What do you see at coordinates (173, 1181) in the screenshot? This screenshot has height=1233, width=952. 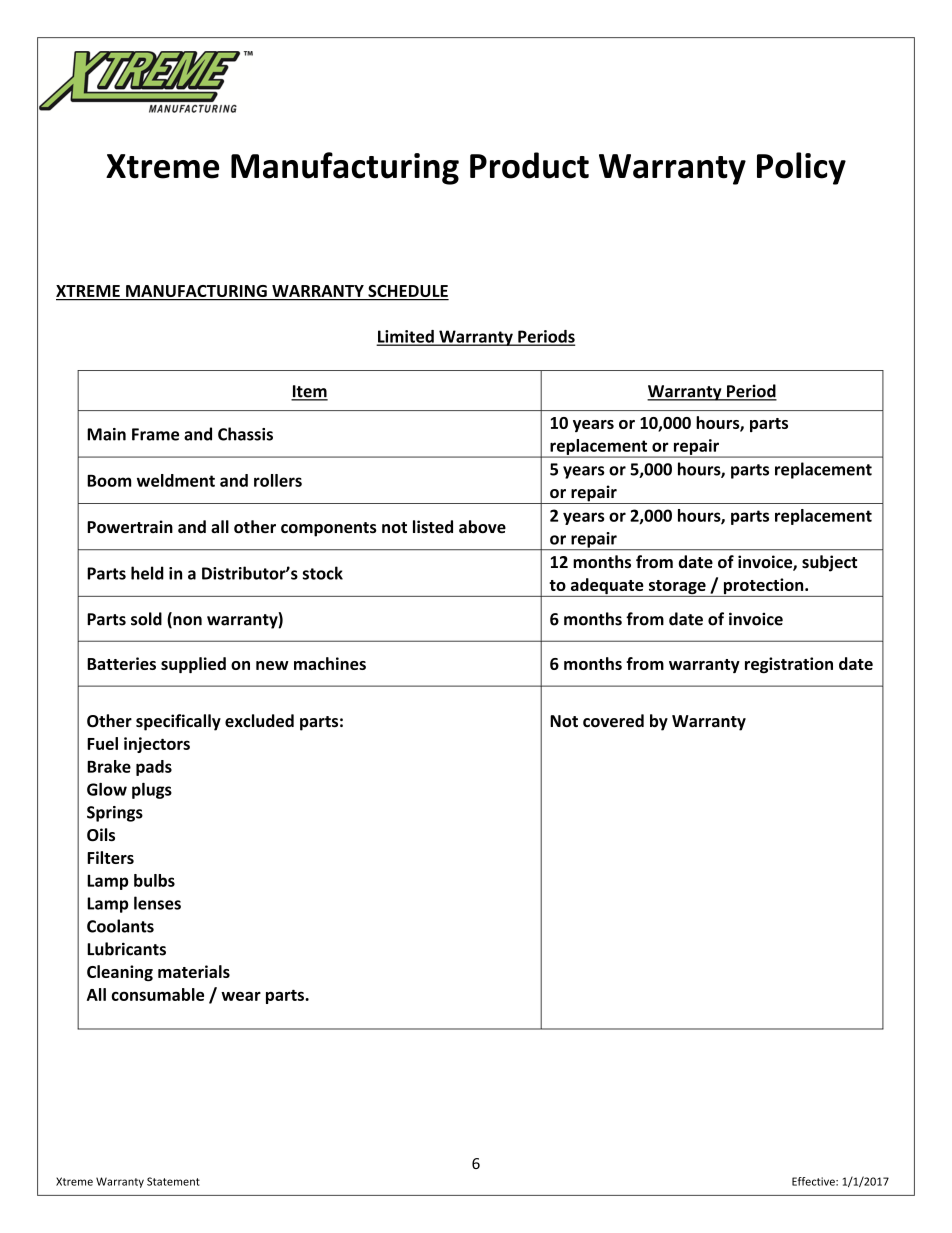 I see `Statement` at bounding box center [173, 1181].
